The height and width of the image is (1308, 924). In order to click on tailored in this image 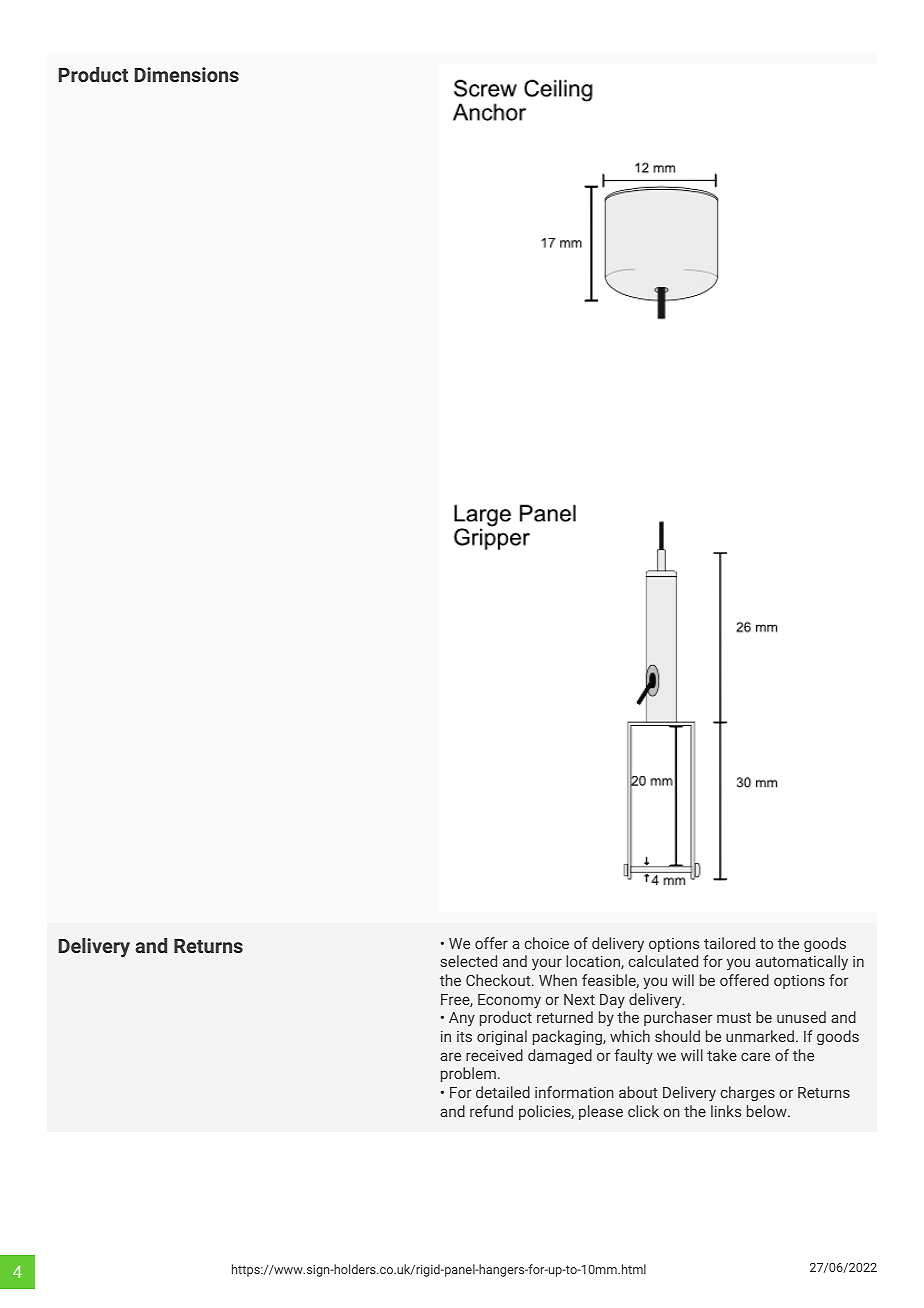, I will do `click(729, 943)`.
